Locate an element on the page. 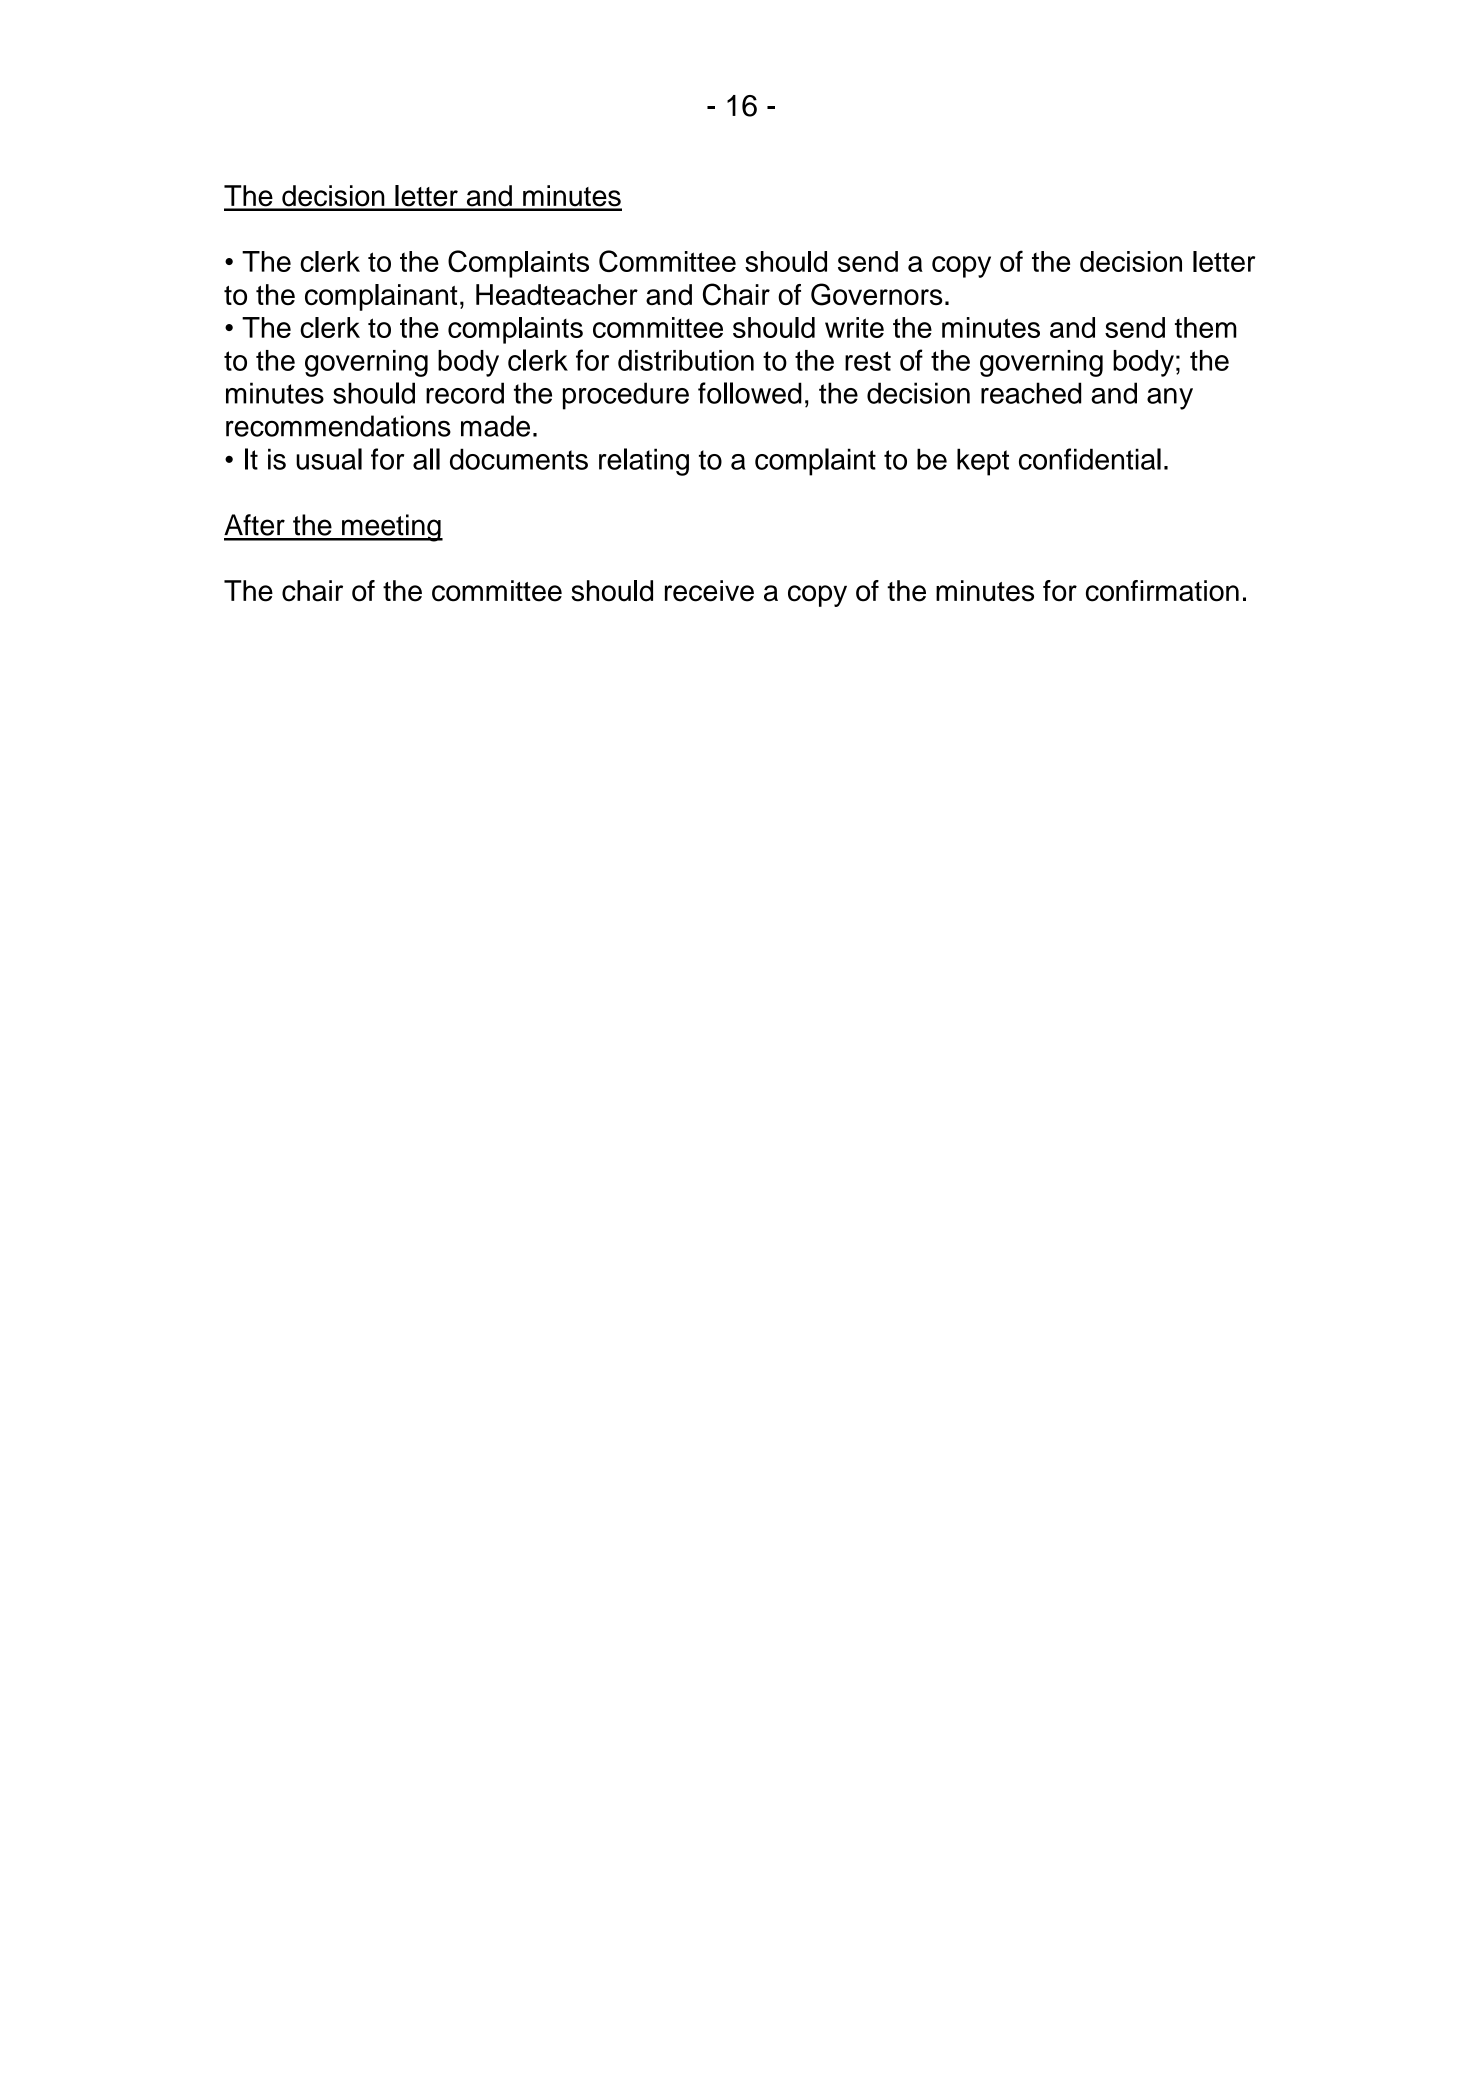 This document has height=2096, width=1482. relating is located at coordinates (644, 462).
